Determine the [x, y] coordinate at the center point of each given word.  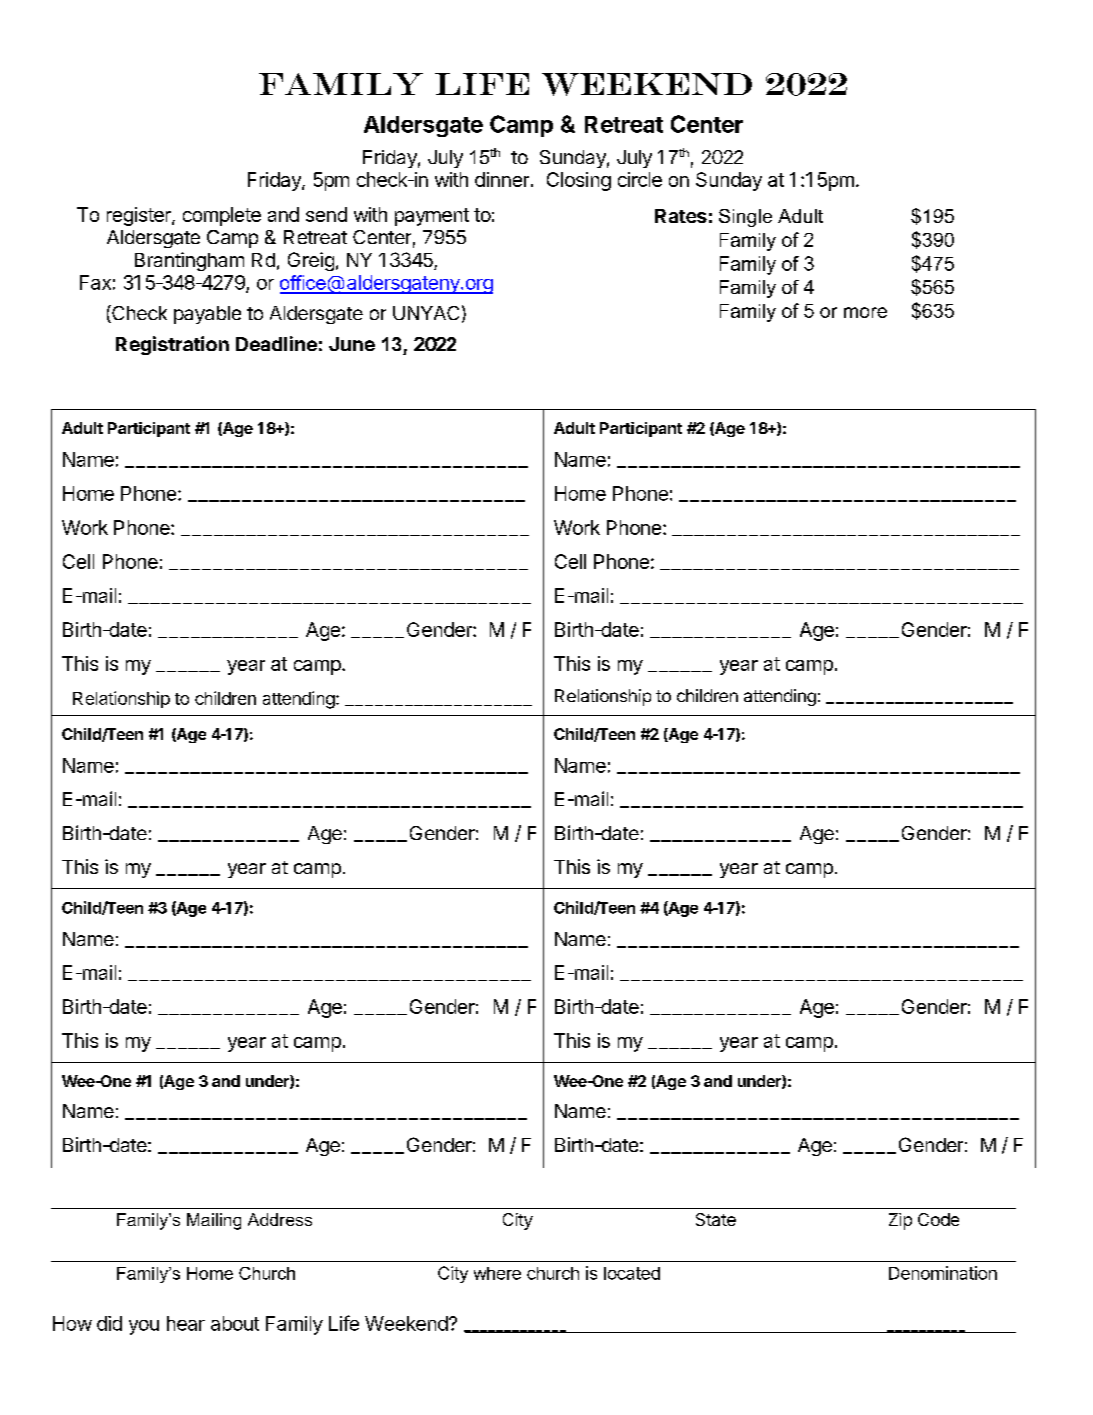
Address [280, 1219]
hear [186, 1323]
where [497, 1273]
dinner [502, 179]
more [865, 312]
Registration [172, 345]
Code [938, 1219]
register [140, 216]
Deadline [276, 343]
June [352, 344]
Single [745, 218]
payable [207, 315]
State [716, 1219]
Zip [900, 1221]
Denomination [943, 1273]
